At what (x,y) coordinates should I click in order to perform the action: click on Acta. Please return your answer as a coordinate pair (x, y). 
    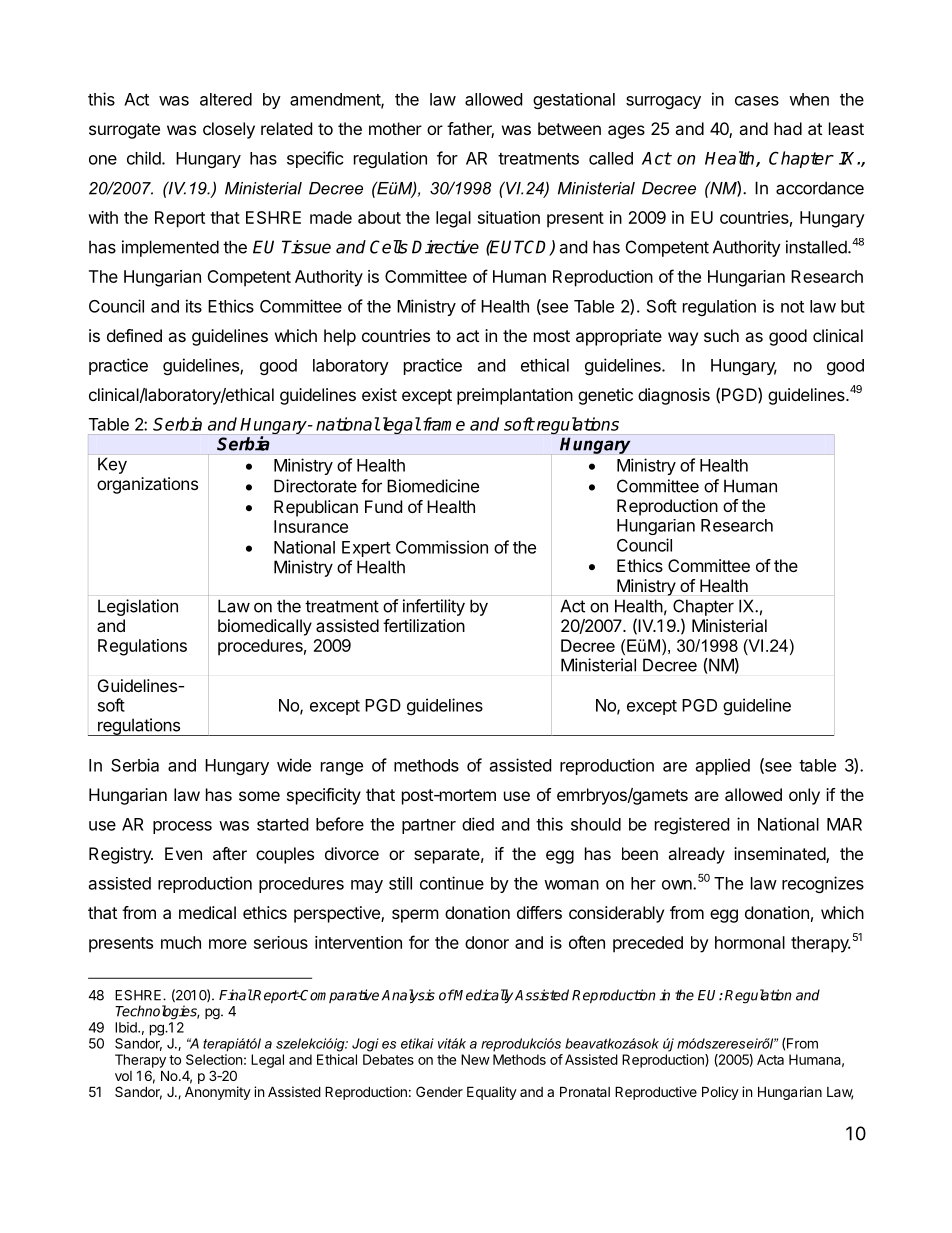
    Looking at the image, I should click on (770, 1059).
